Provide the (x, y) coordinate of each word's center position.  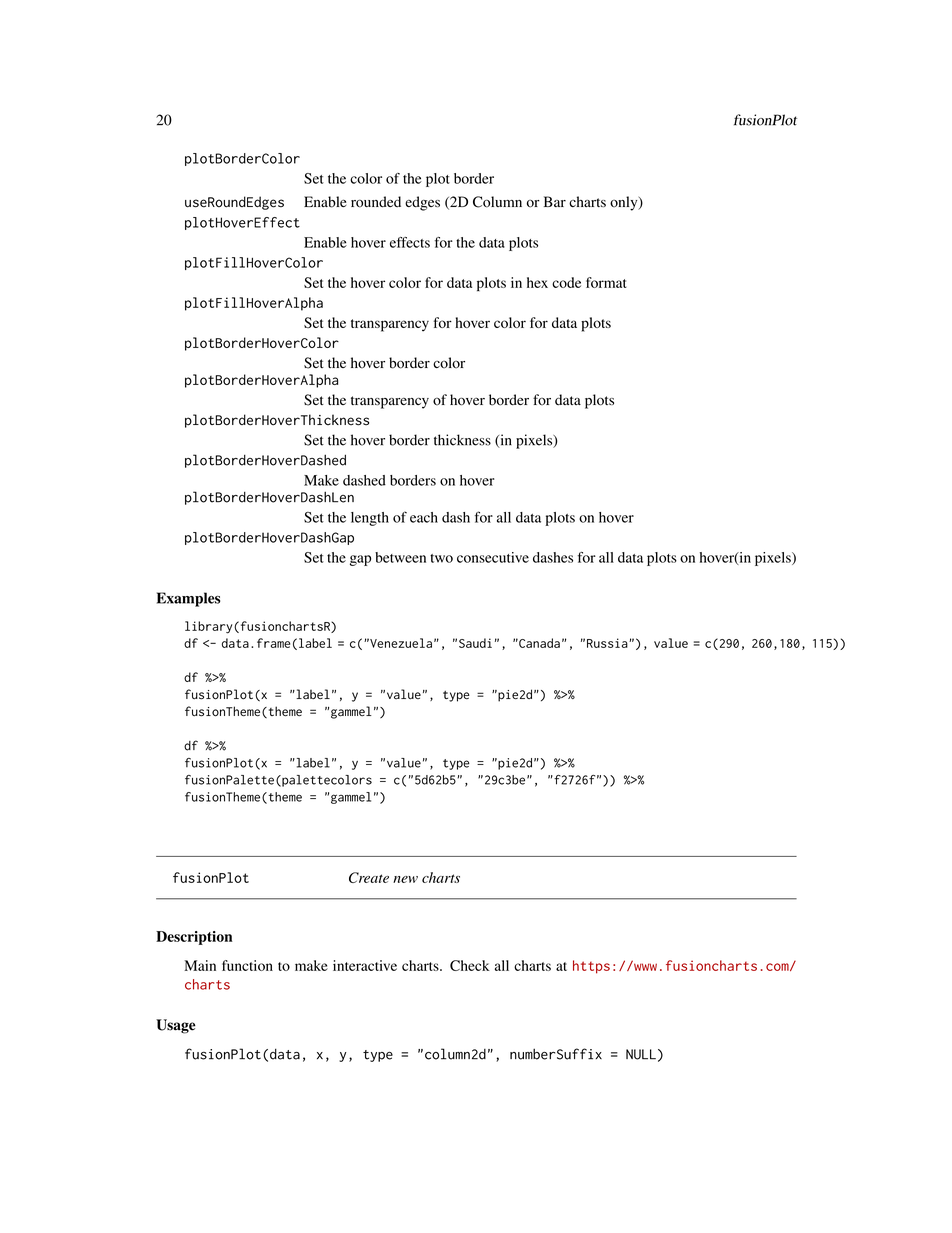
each (424, 517)
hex (537, 282)
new (405, 879)
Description (194, 938)
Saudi (475, 643)
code (566, 282)
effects (410, 242)
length (370, 519)
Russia (608, 643)
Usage (176, 1026)
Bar (555, 201)
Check (470, 965)
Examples (188, 599)
